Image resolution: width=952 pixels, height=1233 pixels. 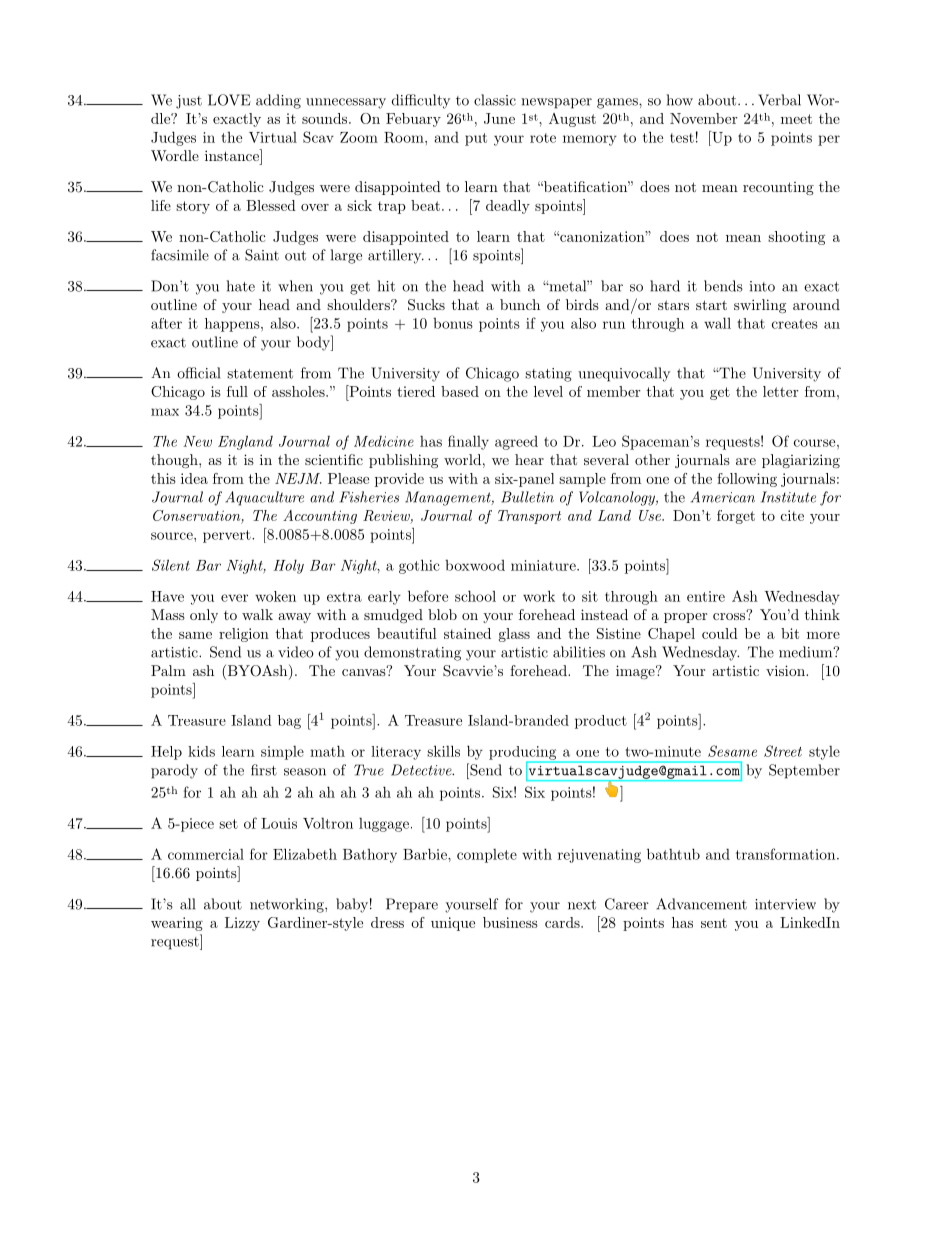 What do you see at coordinates (529, 517) in the screenshot?
I see `Transport` at bounding box center [529, 517].
